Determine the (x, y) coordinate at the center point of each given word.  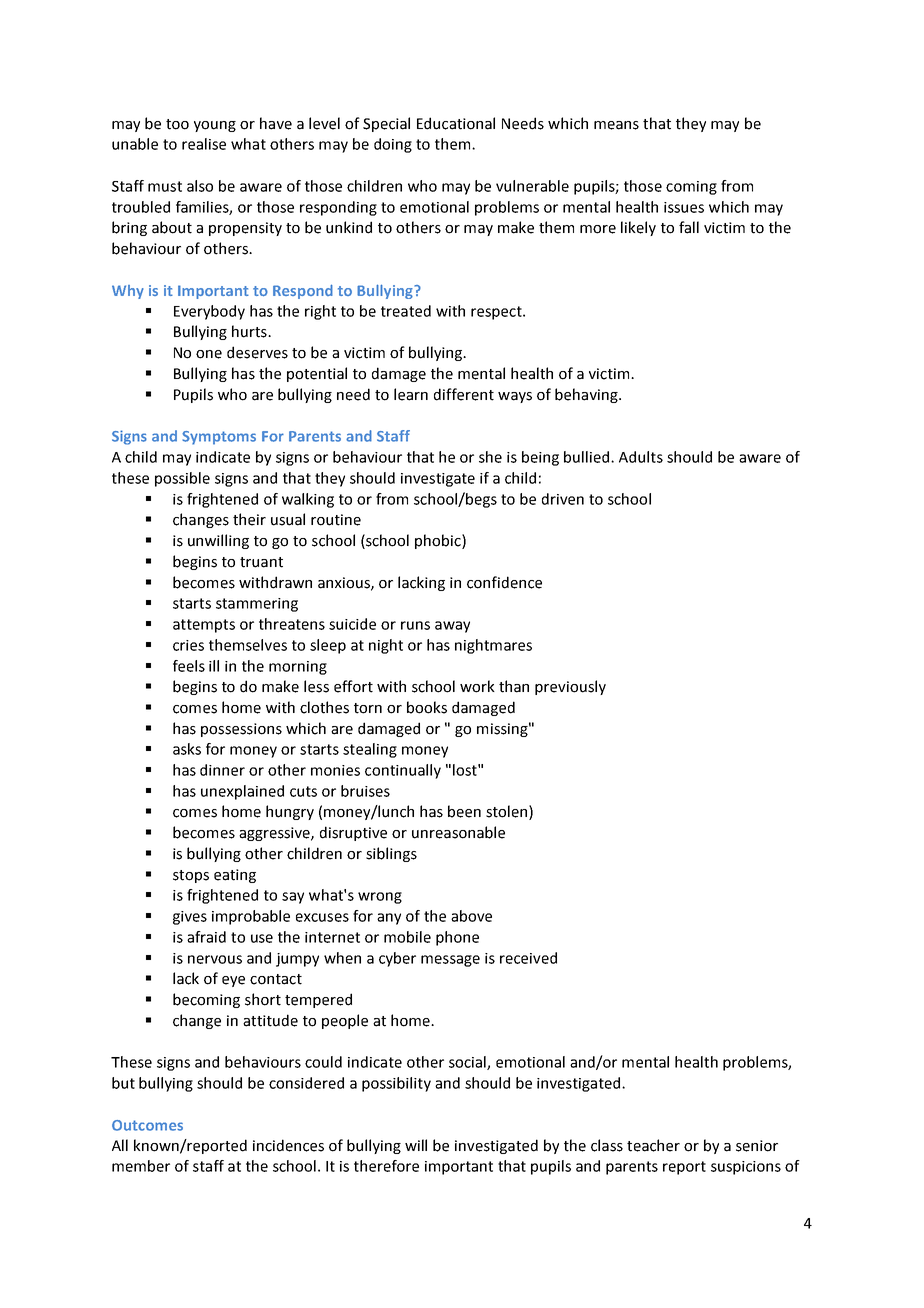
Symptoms (219, 438)
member (141, 1166)
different (464, 394)
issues (684, 207)
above (471, 916)
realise (204, 144)
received (528, 958)
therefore (386, 1166)
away (452, 627)
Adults (641, 457)
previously (570, 687)
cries (188, 645)
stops (191, 876)
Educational (456, 123)
